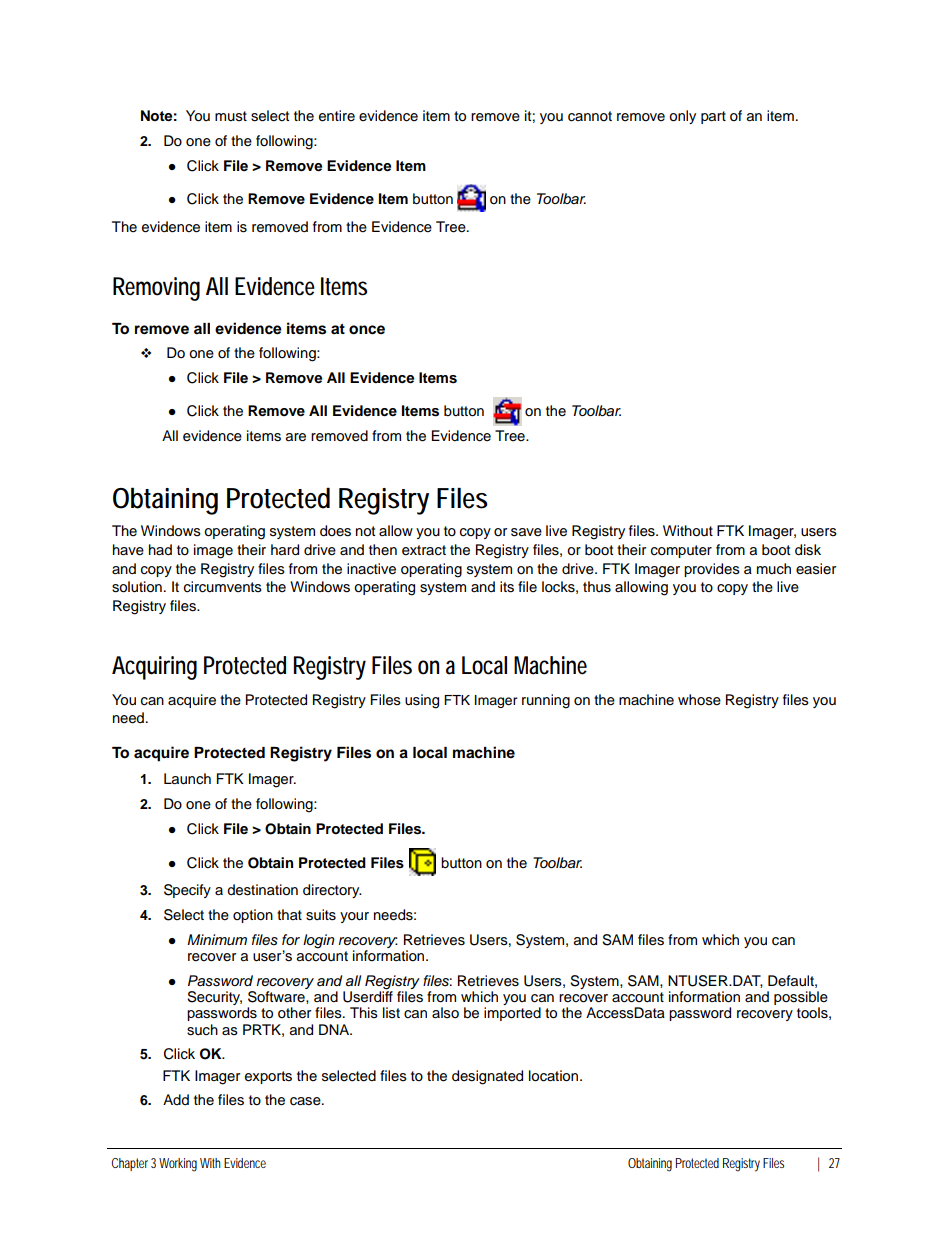  What do you see at coordinates (801, 999) in the image?
I see `possible` at bounding box center [801, 999].
